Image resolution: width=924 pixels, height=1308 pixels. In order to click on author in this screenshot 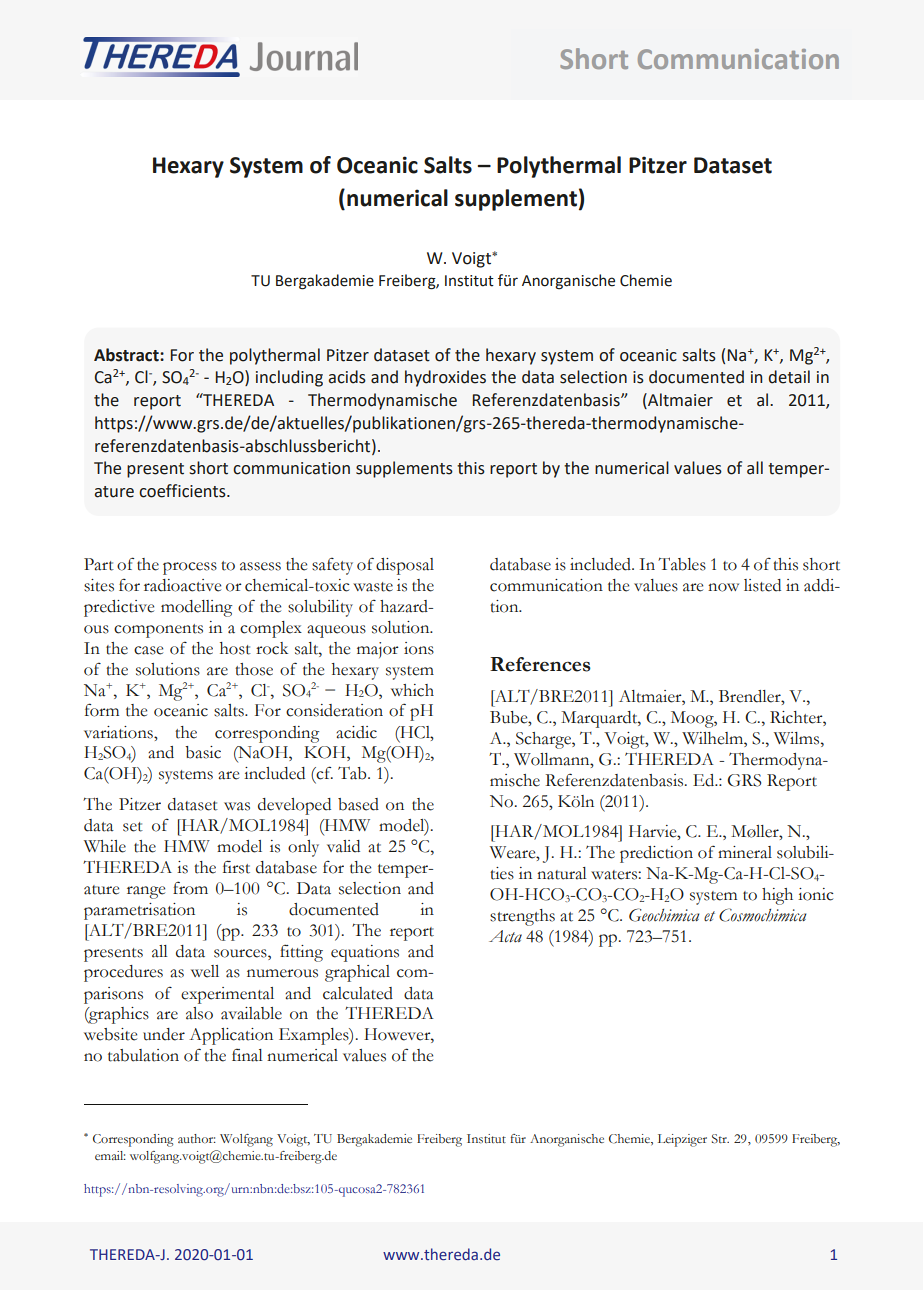, I will do `click(197, 1138)`.
